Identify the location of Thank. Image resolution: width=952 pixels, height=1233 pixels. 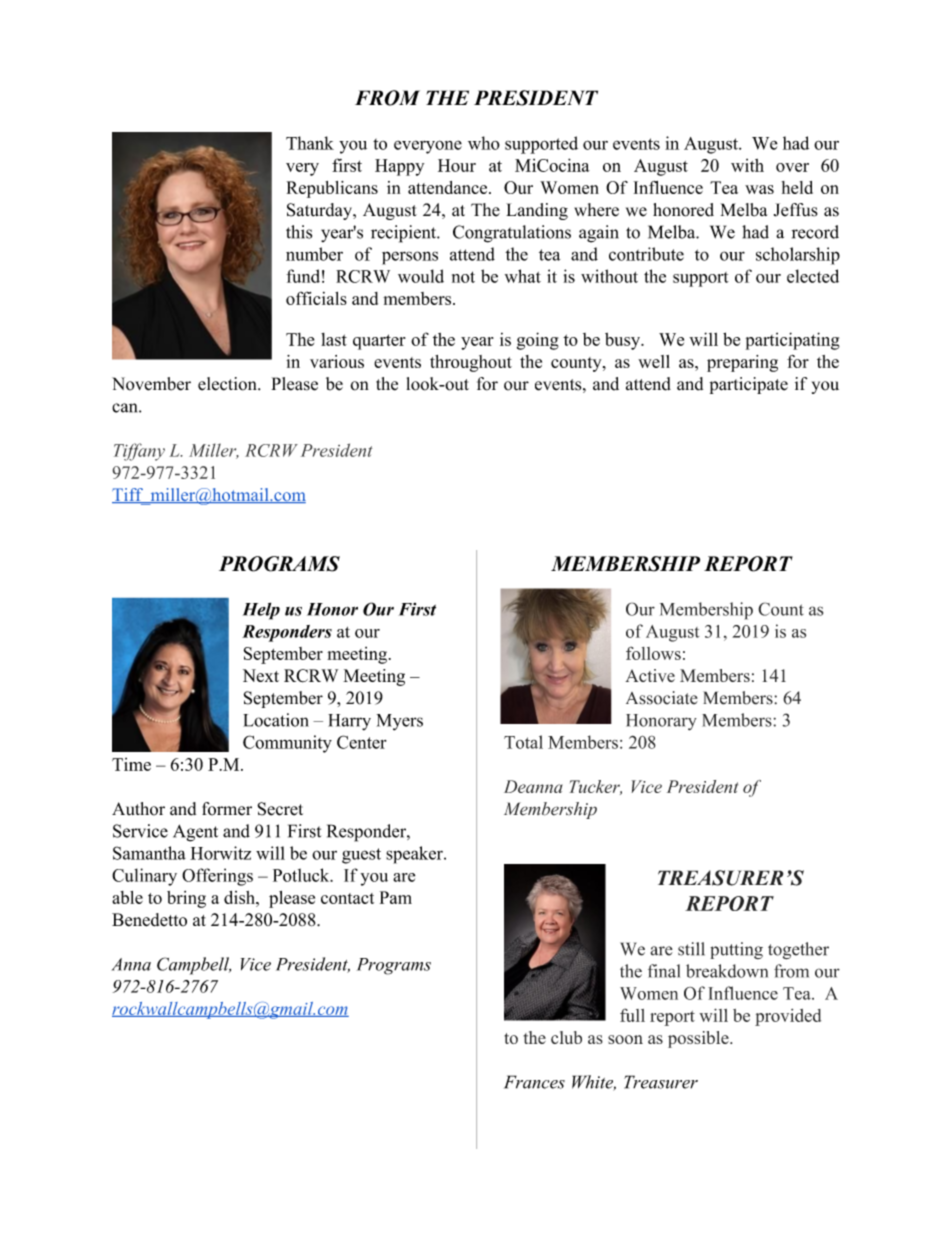
(310, 143).
